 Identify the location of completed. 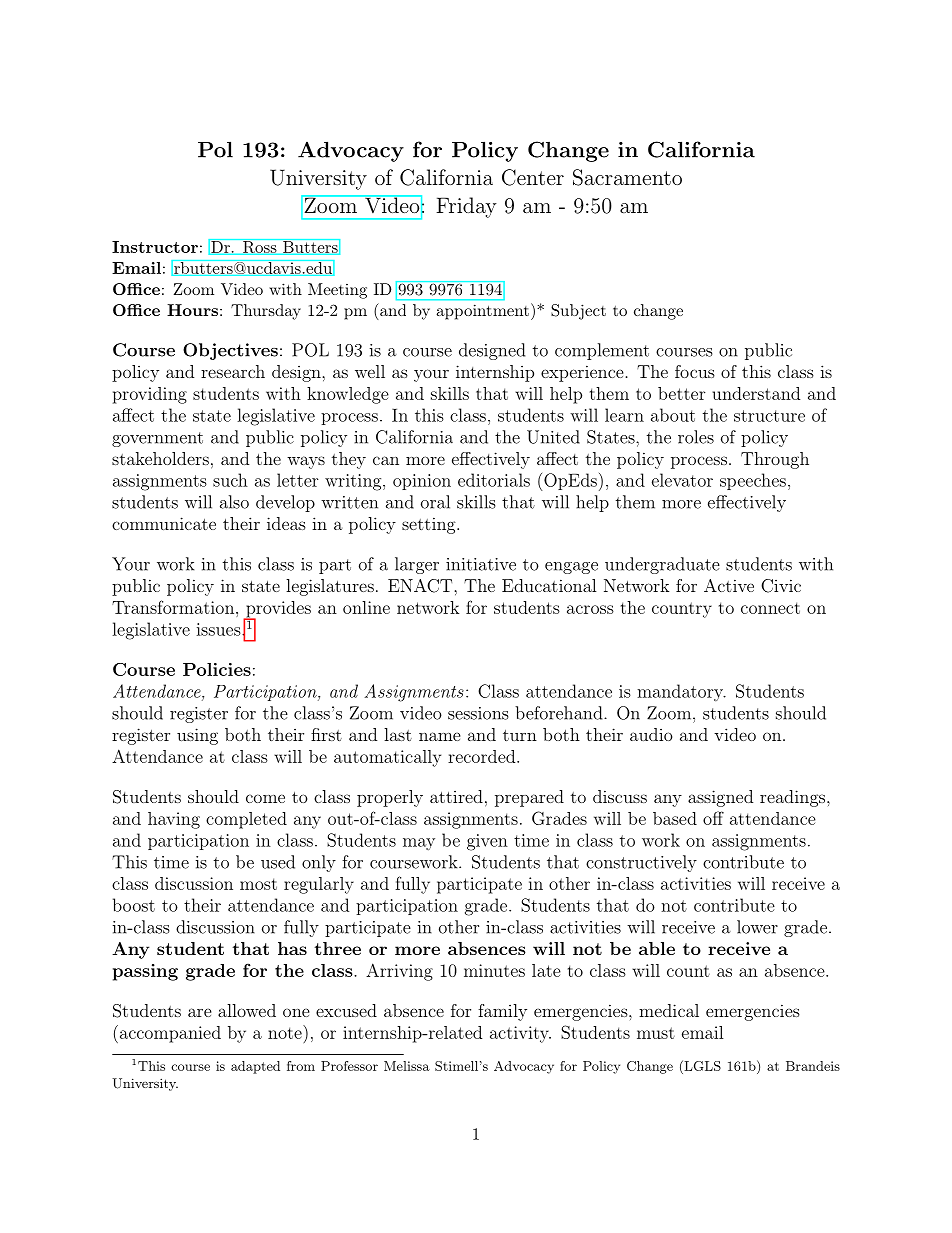
(246, 820).
